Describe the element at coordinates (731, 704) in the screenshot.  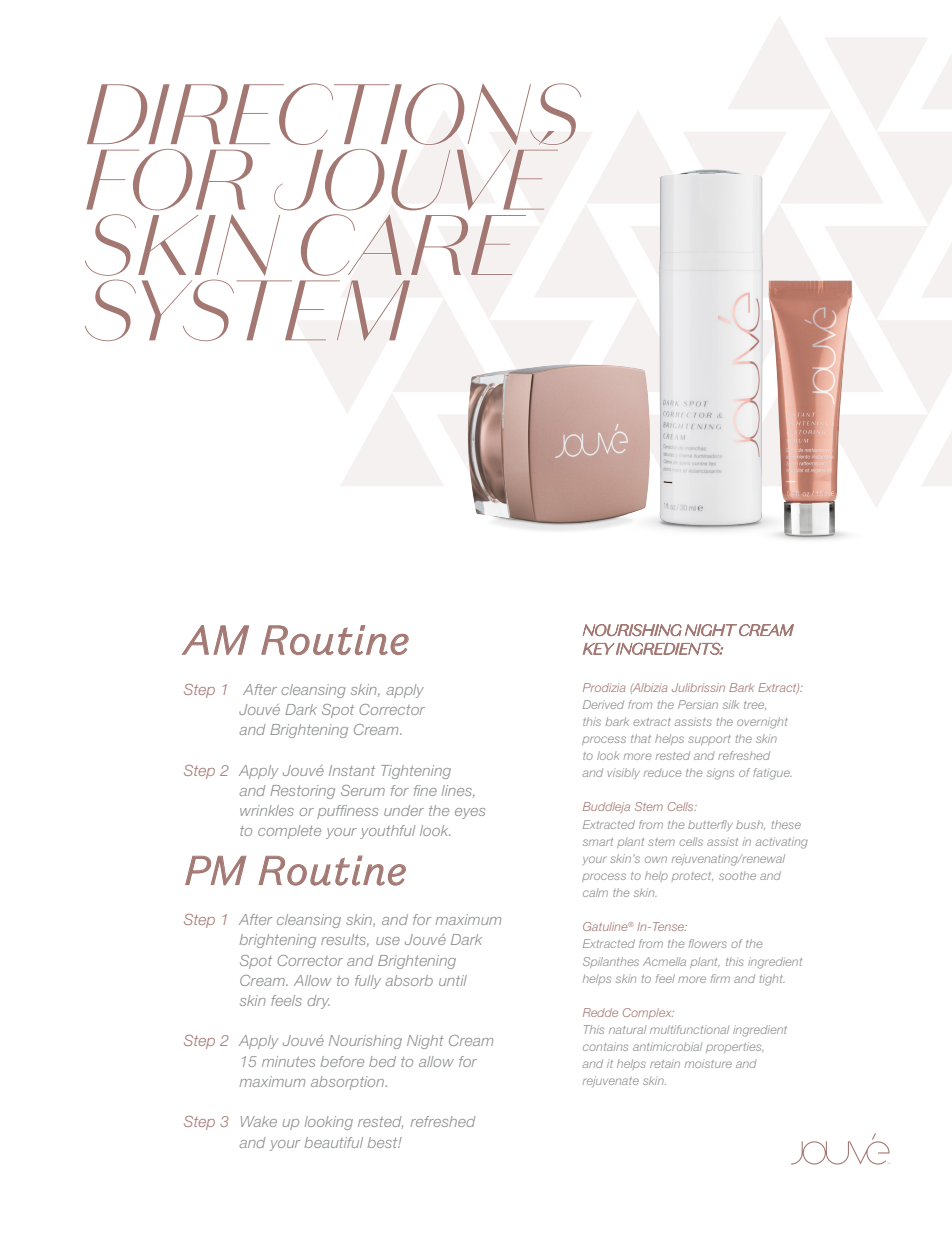
I see `silk` at that location.
